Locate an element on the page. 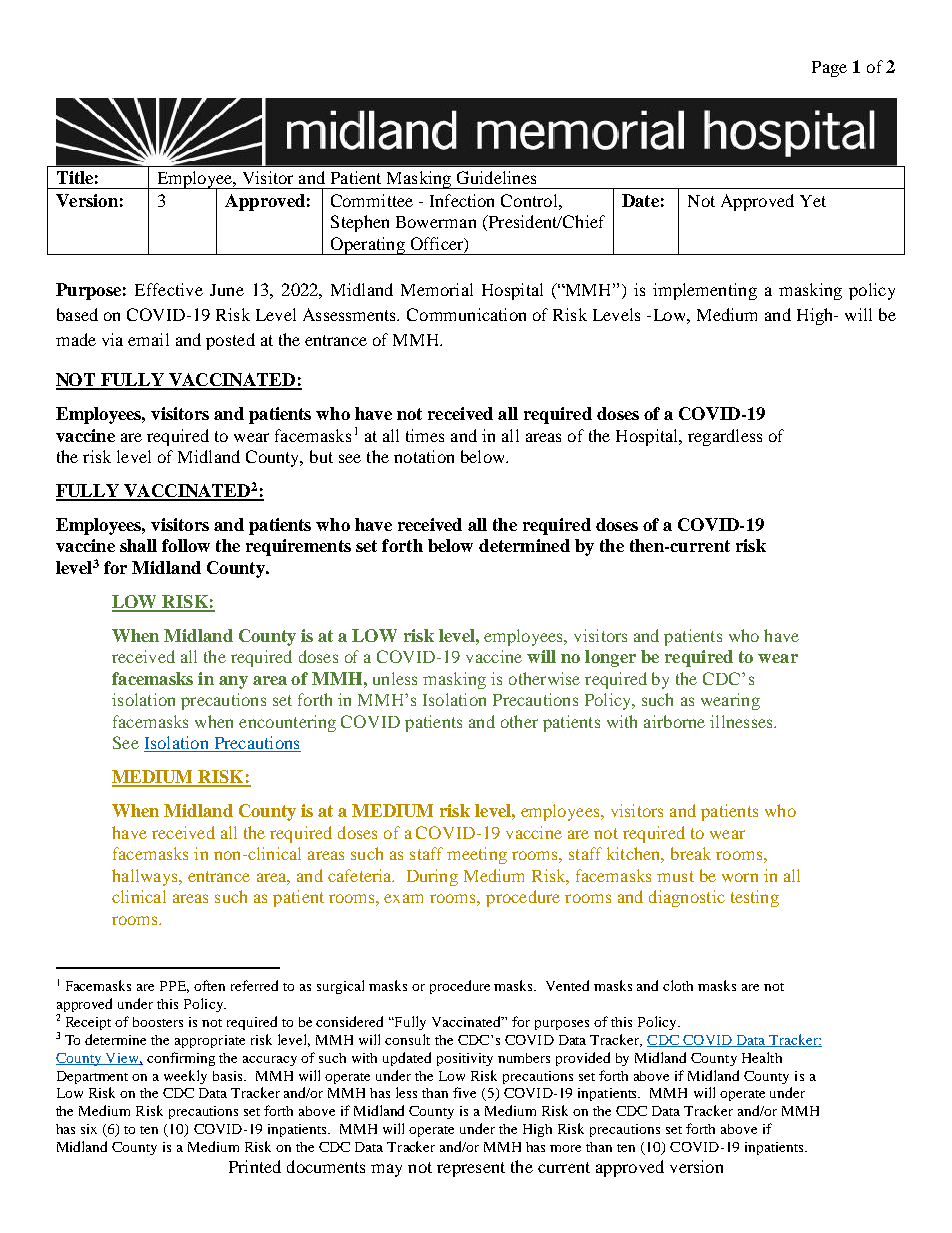  meeting is located at coordinates (477, 855).
